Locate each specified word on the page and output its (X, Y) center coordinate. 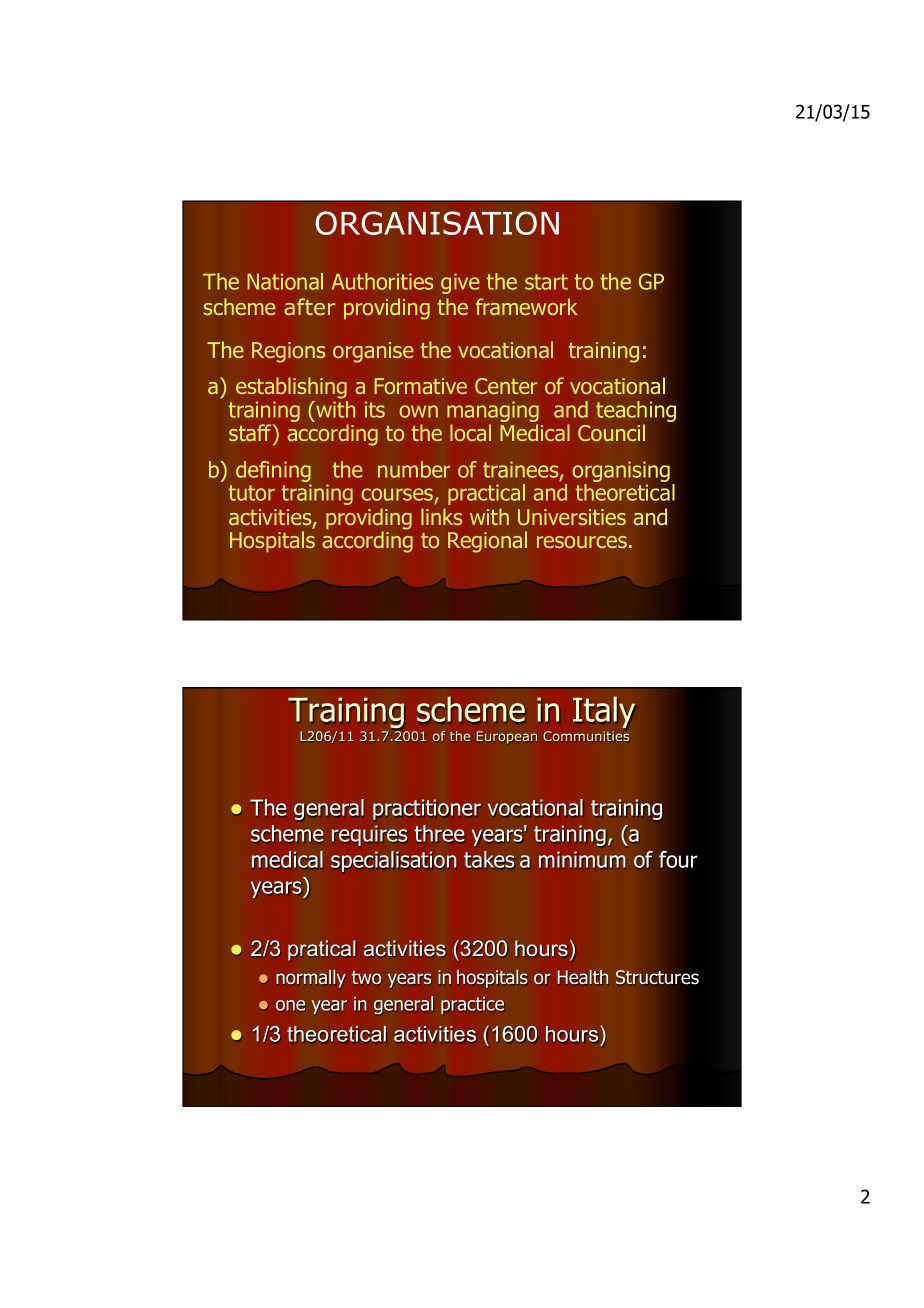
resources (582, 542)
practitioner (427, 809)
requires (369, 835)
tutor (252, 493)
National (285, 281)
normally (311, 979)
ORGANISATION (437, 223)
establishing (291, 388)
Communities (586, 736)
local (470, 432)
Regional (487, 542)
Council (611, 432)
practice (472, 1005)
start (546, 282)
